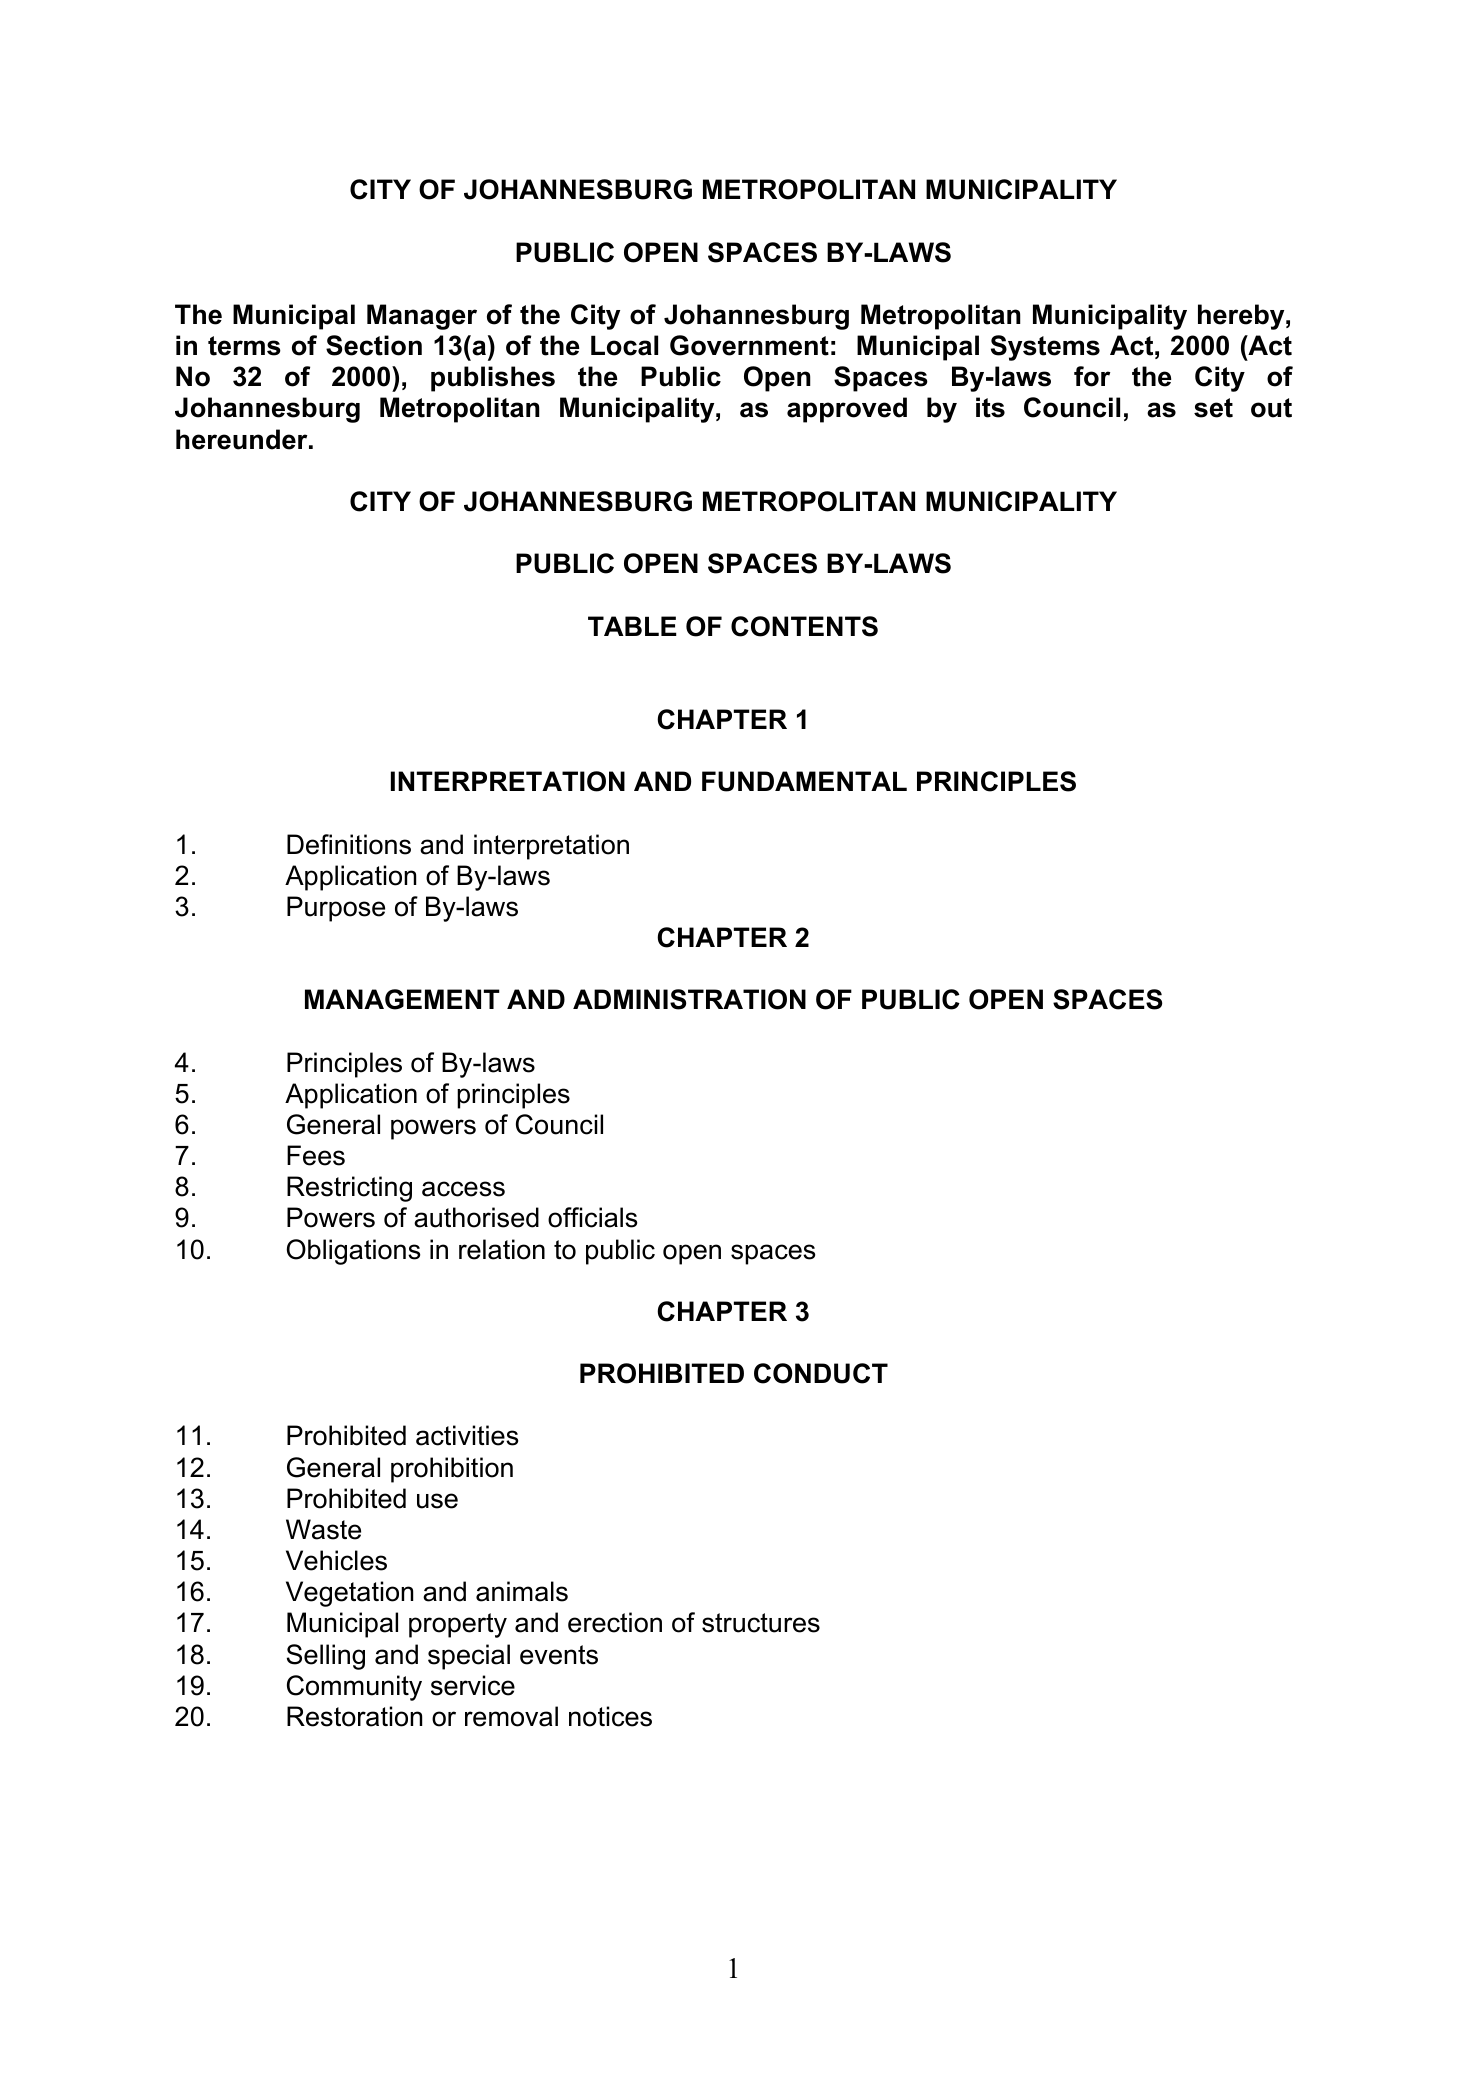 This screenshot has height=2074, width=1466. I want to click on erection, so click(615, 1622).
